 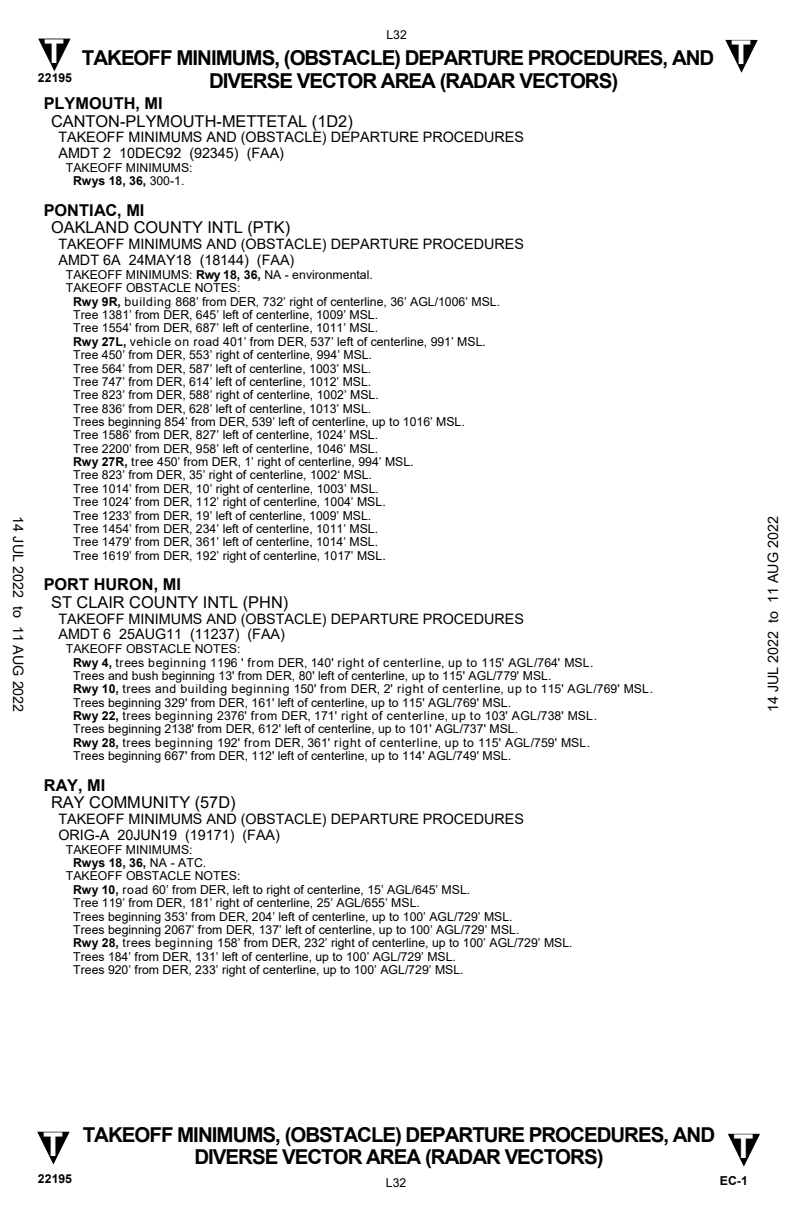 I want to click on ATC, so click(x=191, y=862).
